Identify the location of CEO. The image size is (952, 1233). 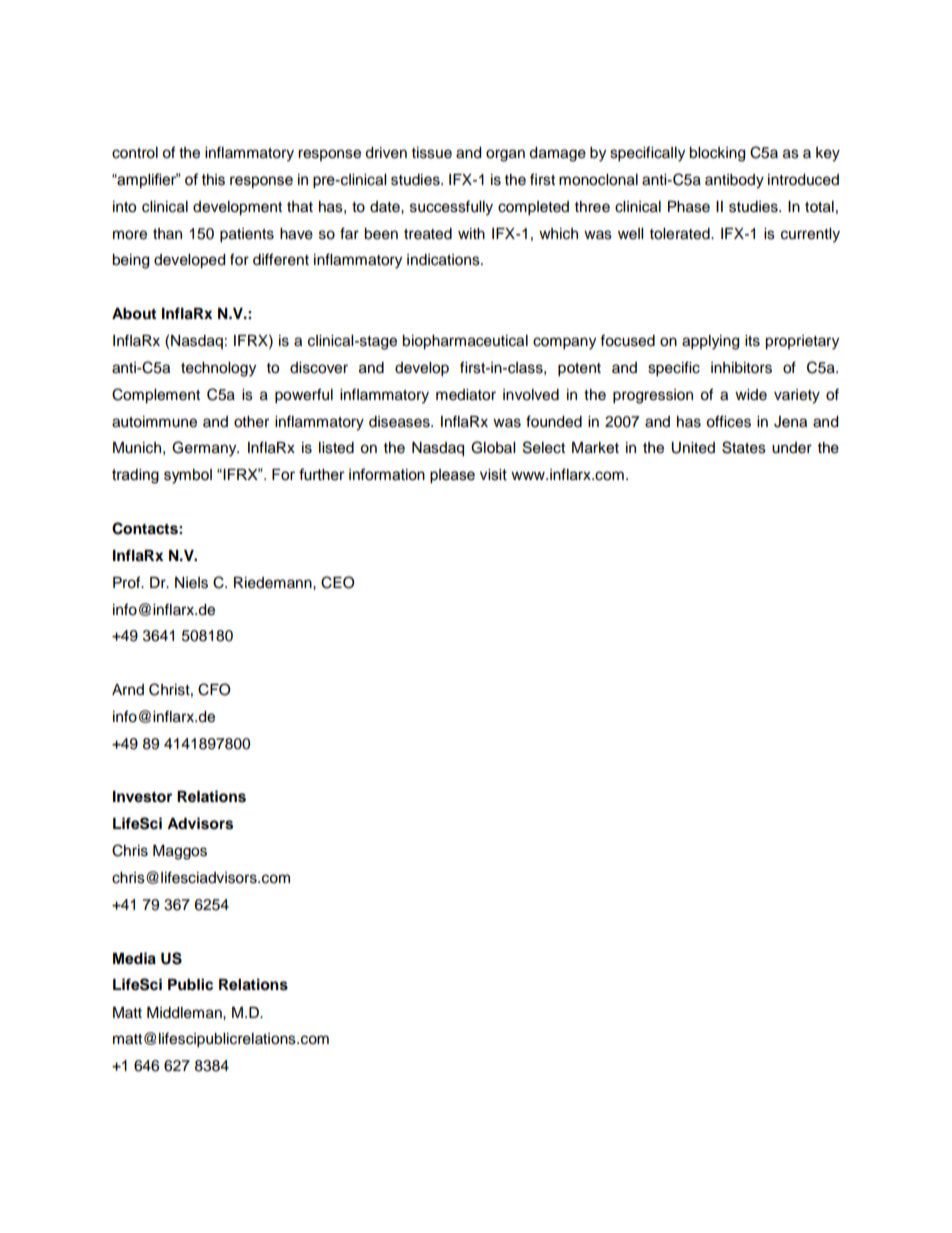
(338, 582).
